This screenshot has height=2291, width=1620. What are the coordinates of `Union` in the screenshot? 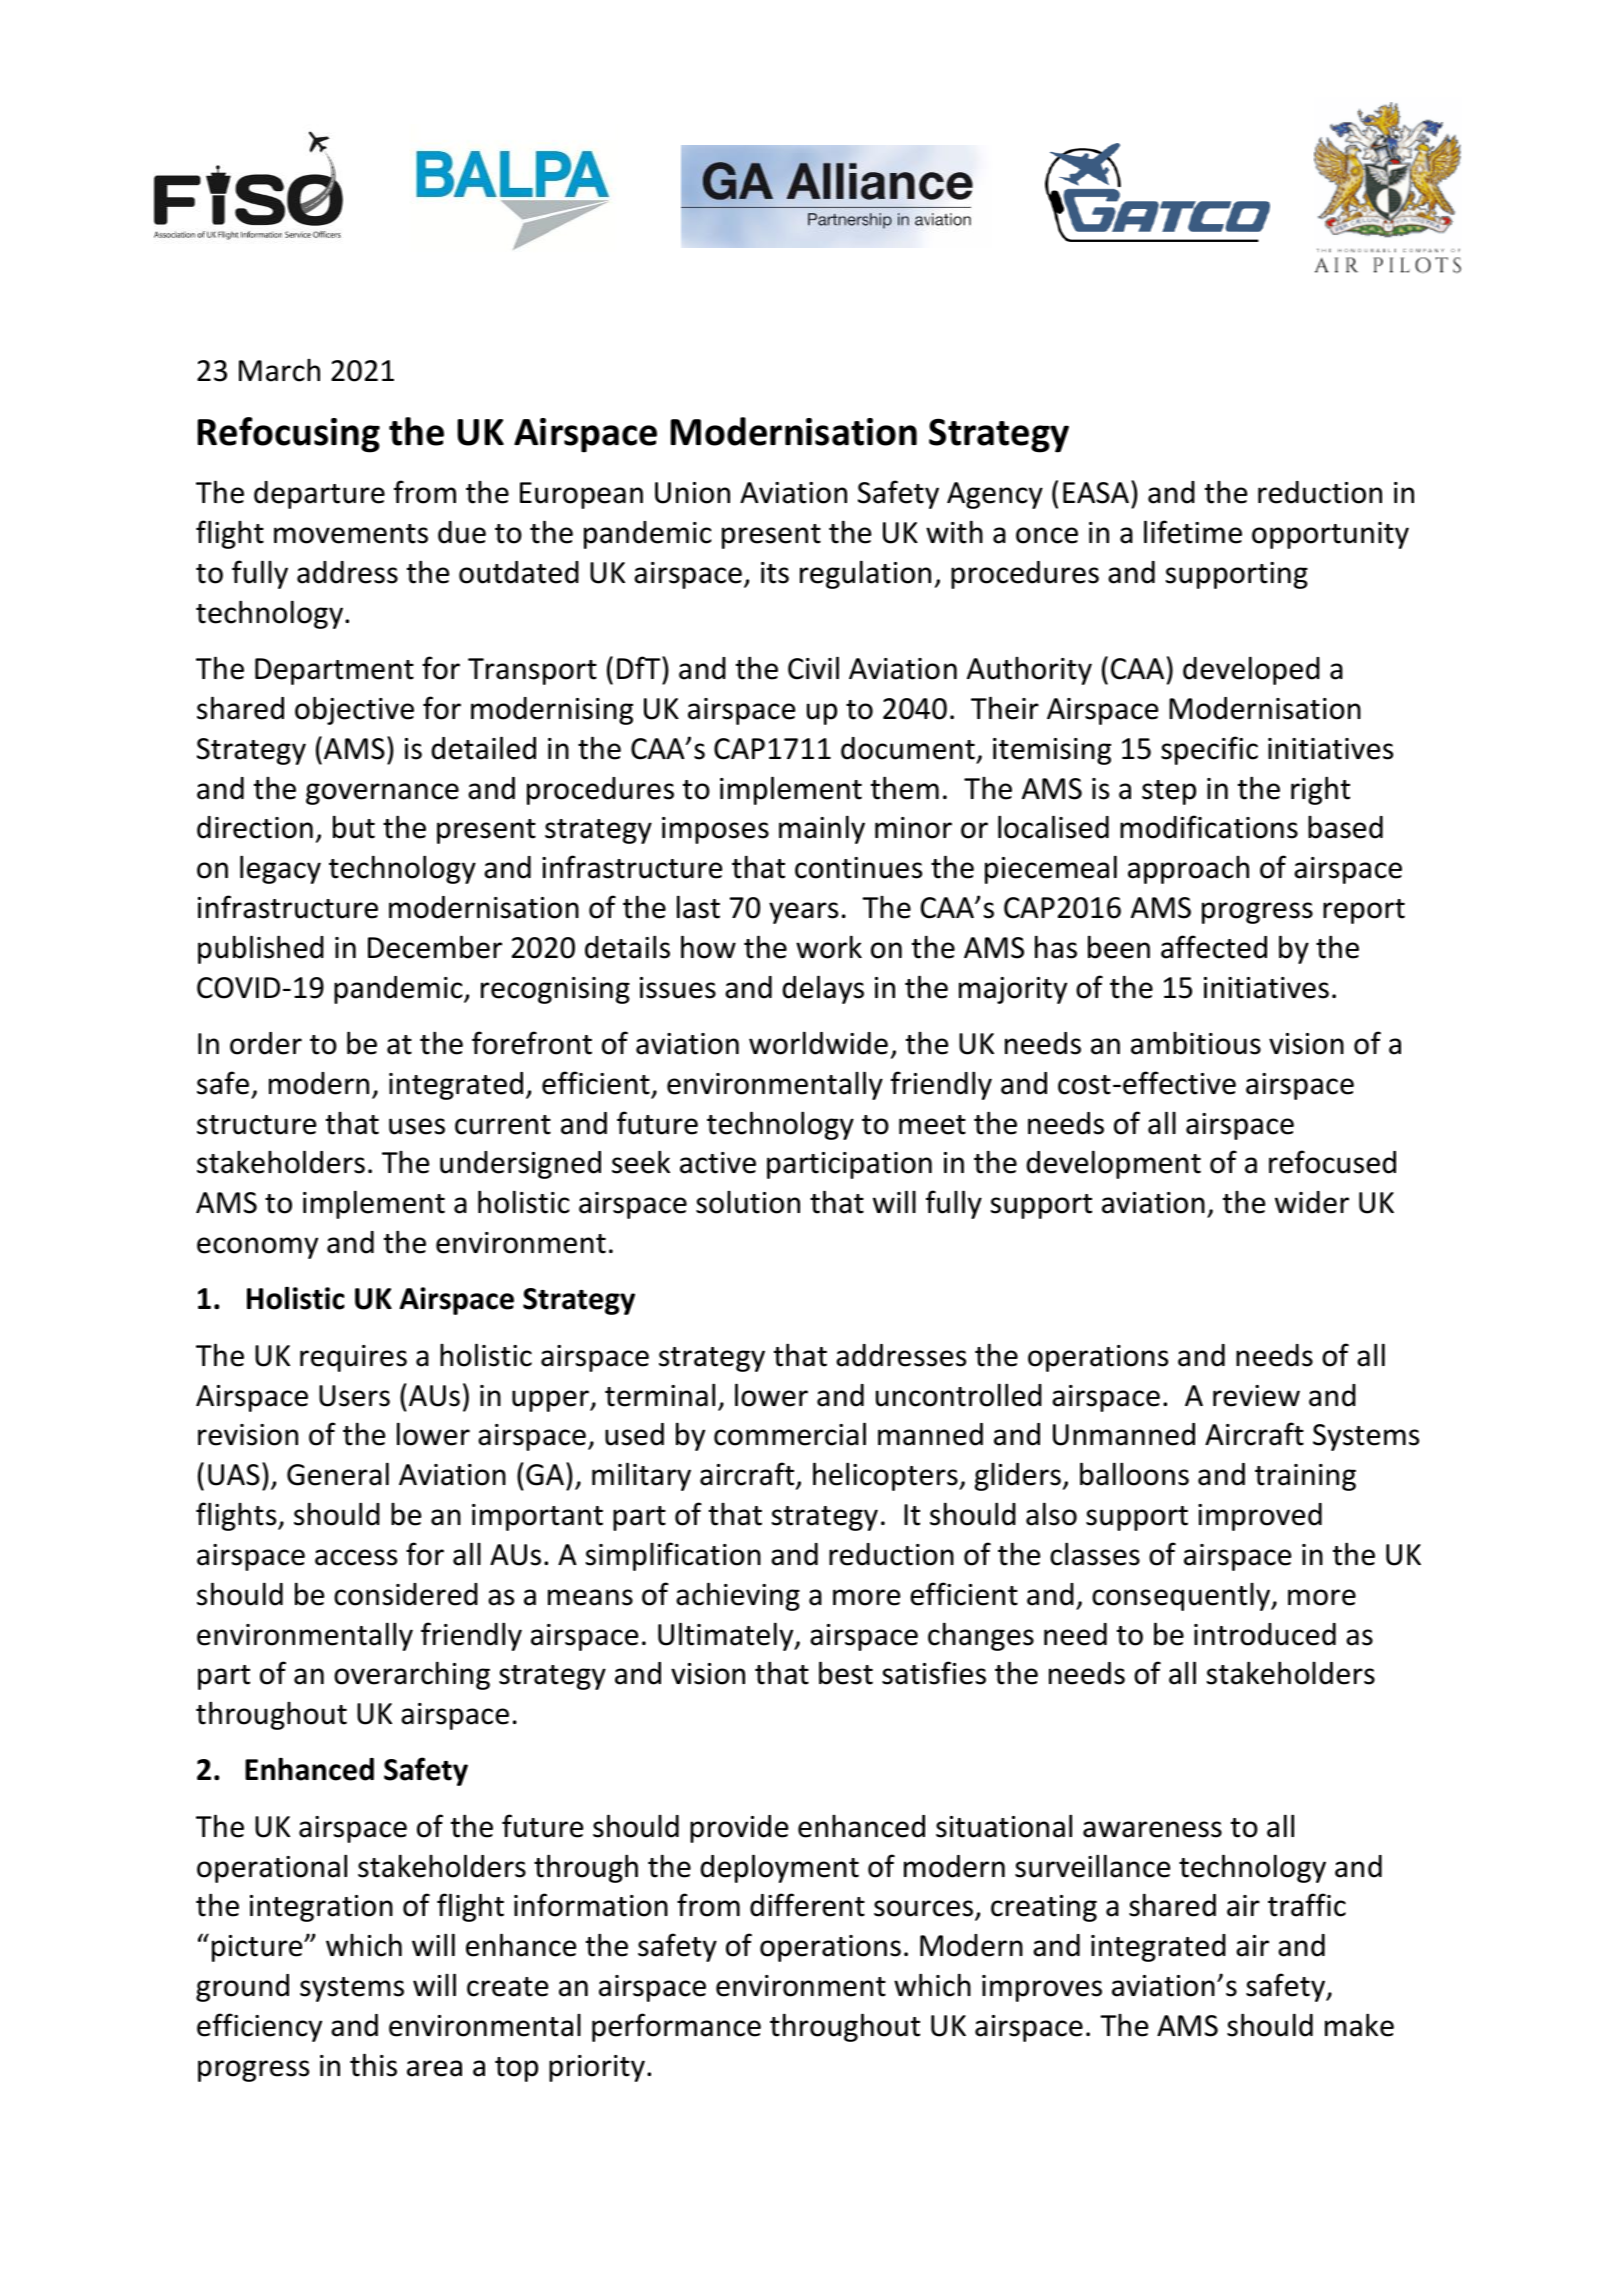 It's located at (692, 493).
